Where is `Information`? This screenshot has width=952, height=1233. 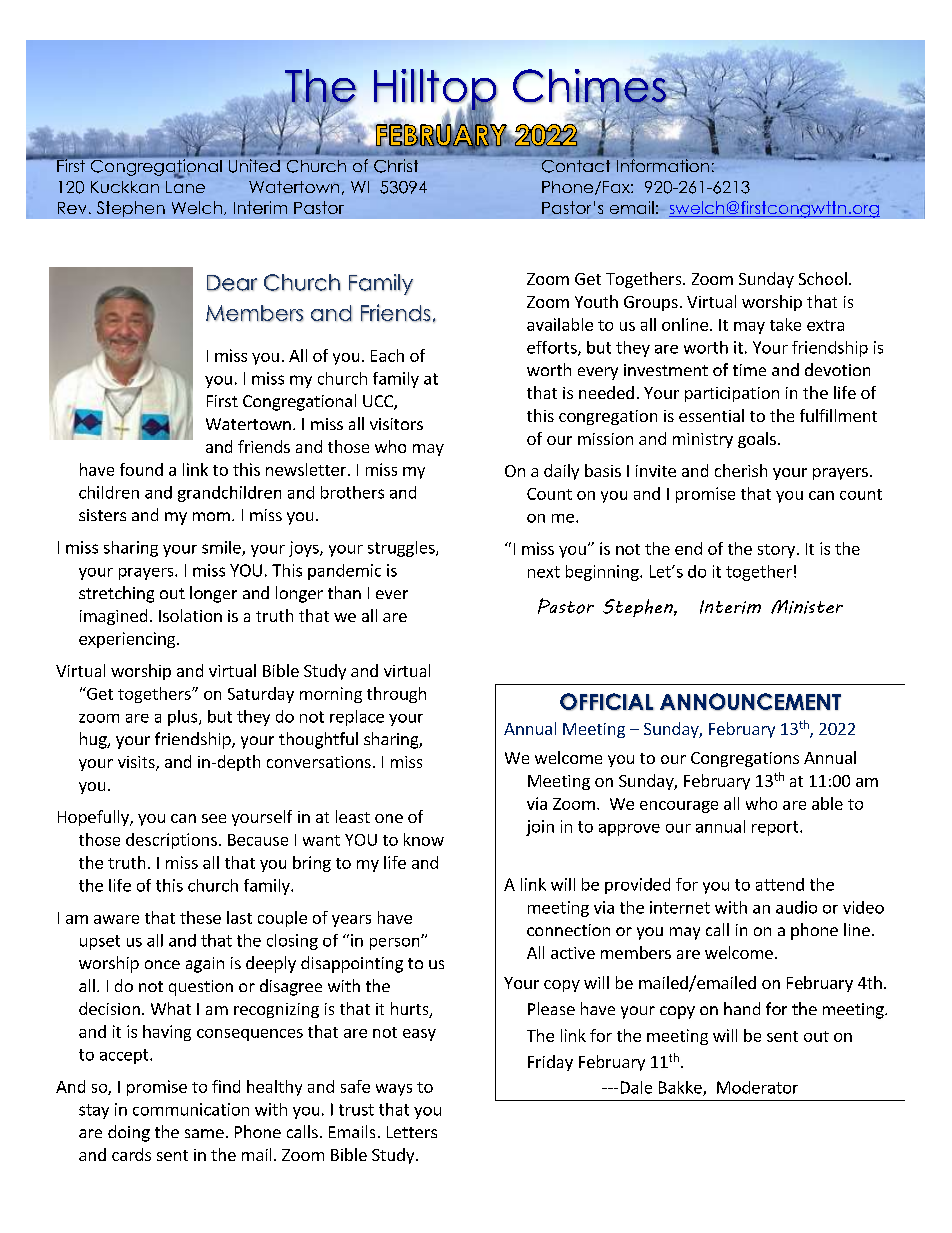 Information is located at coordinates (663, 164).
